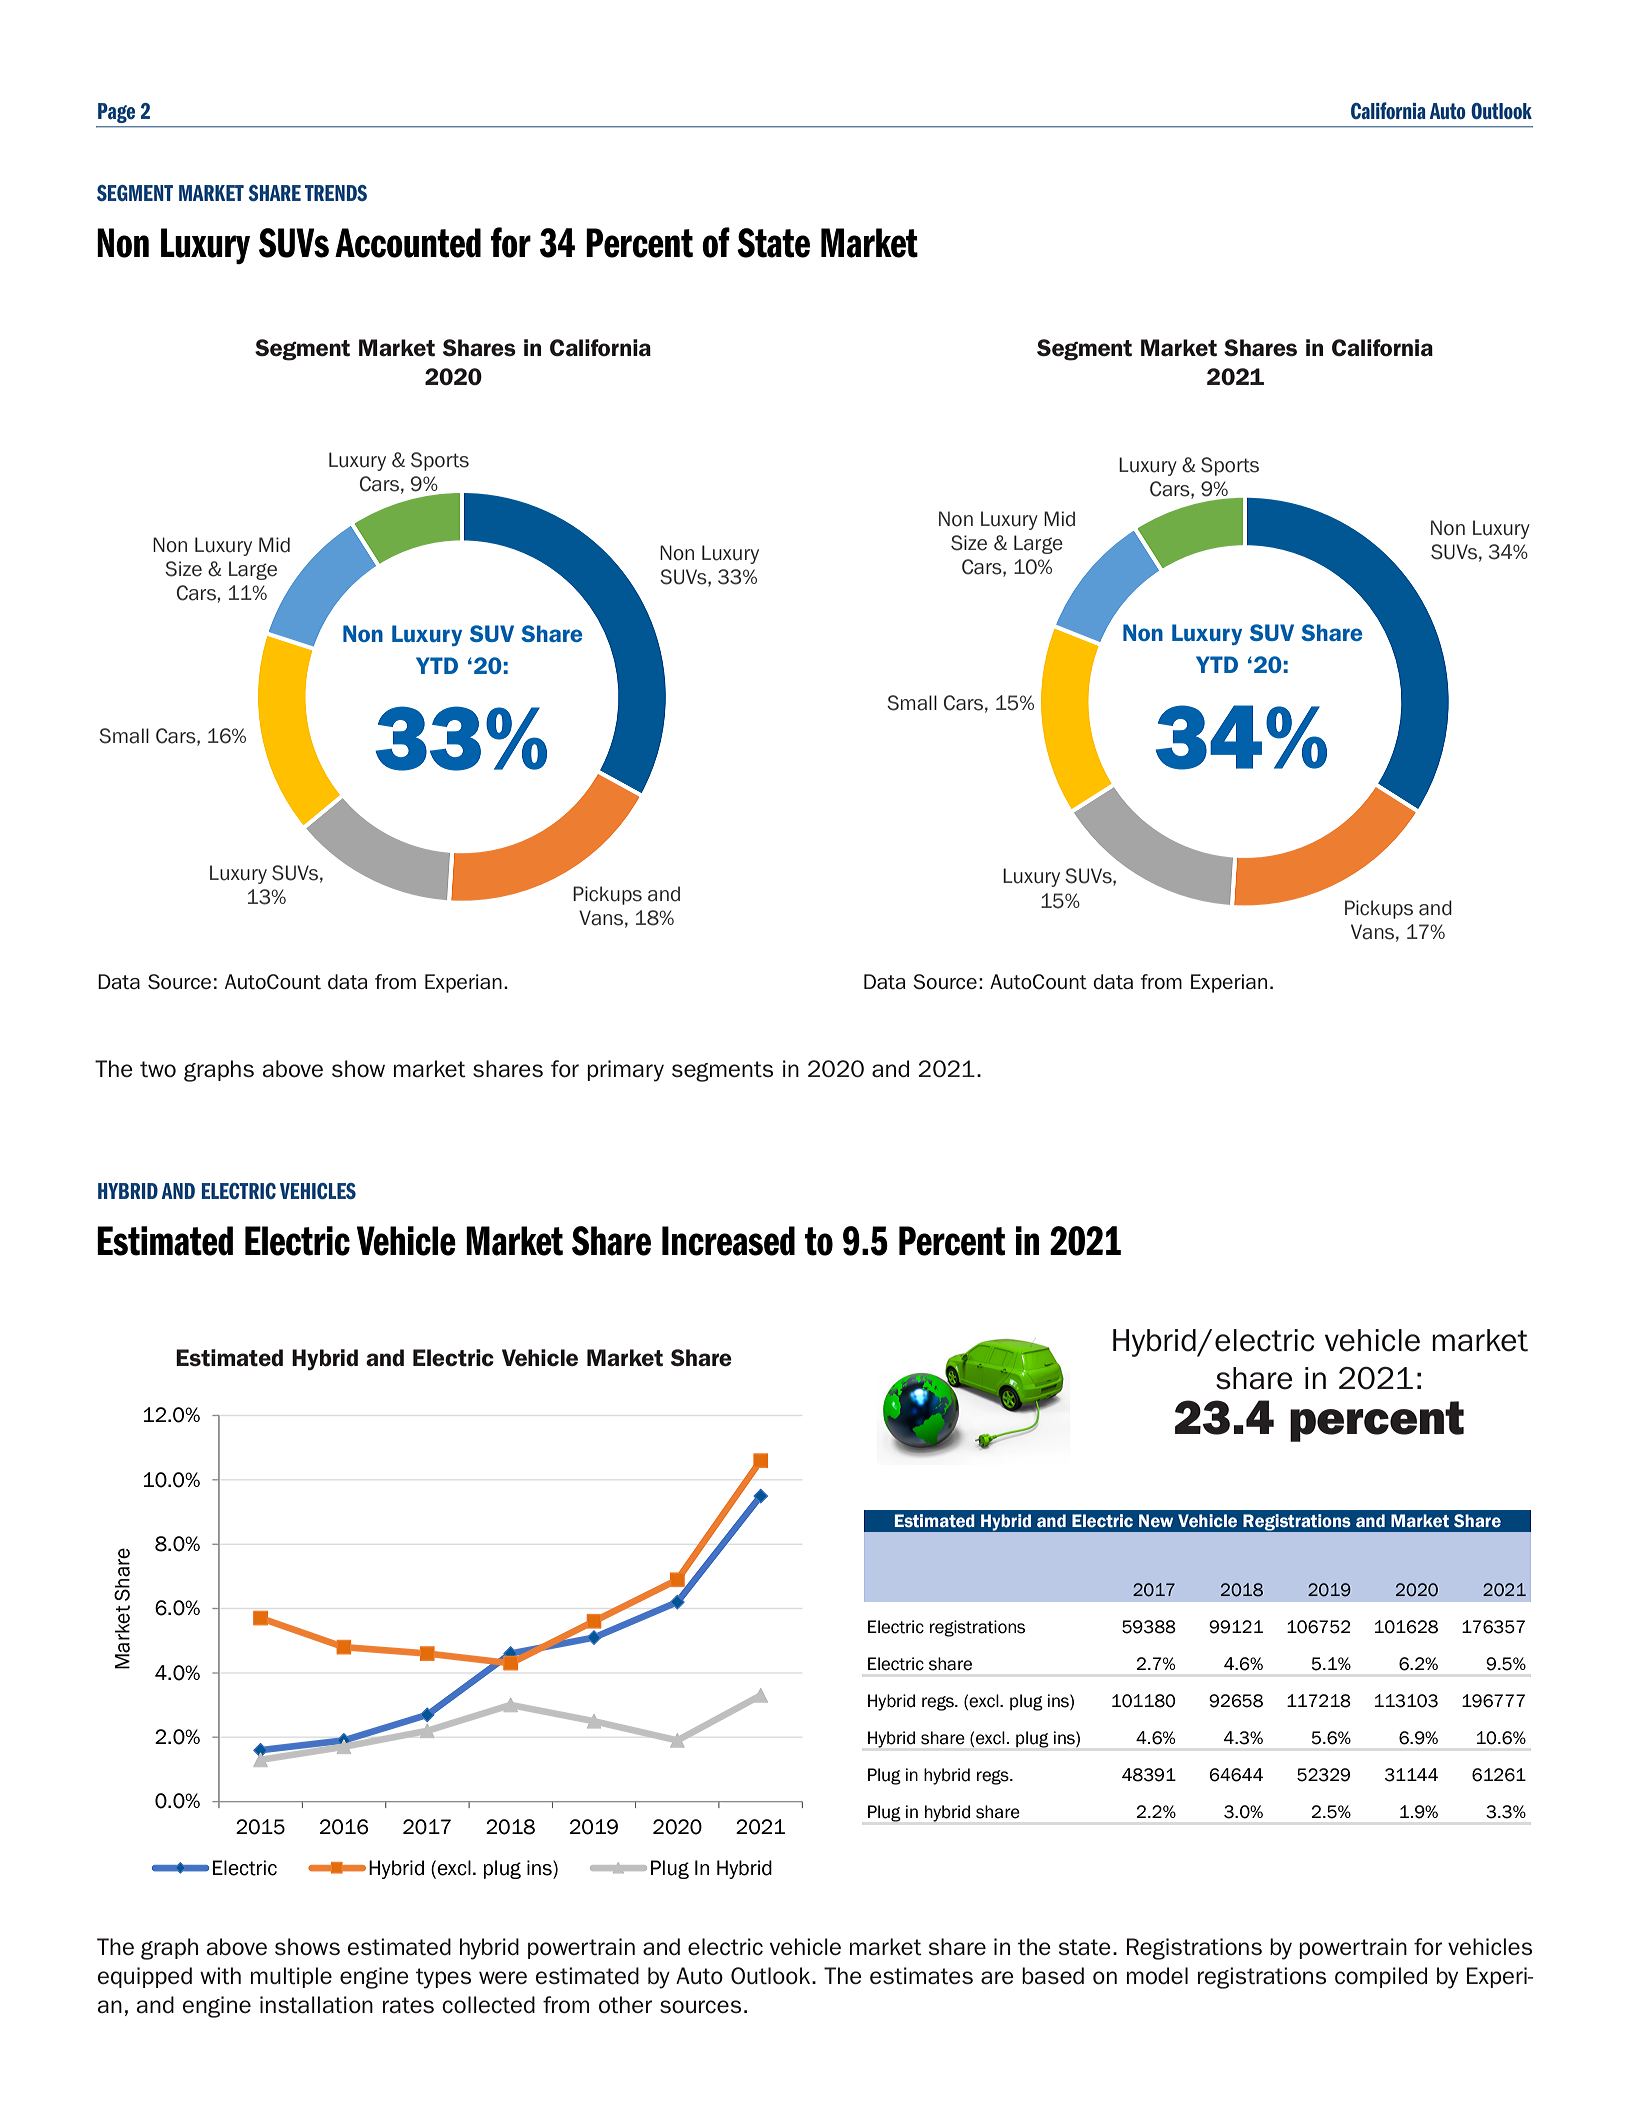 Image resolution: width=1629 pixels, height=2108 pixels. What do you see at coordinates (158, 1069) in the page?
I see `two` at bounding box center [158, 1069].
